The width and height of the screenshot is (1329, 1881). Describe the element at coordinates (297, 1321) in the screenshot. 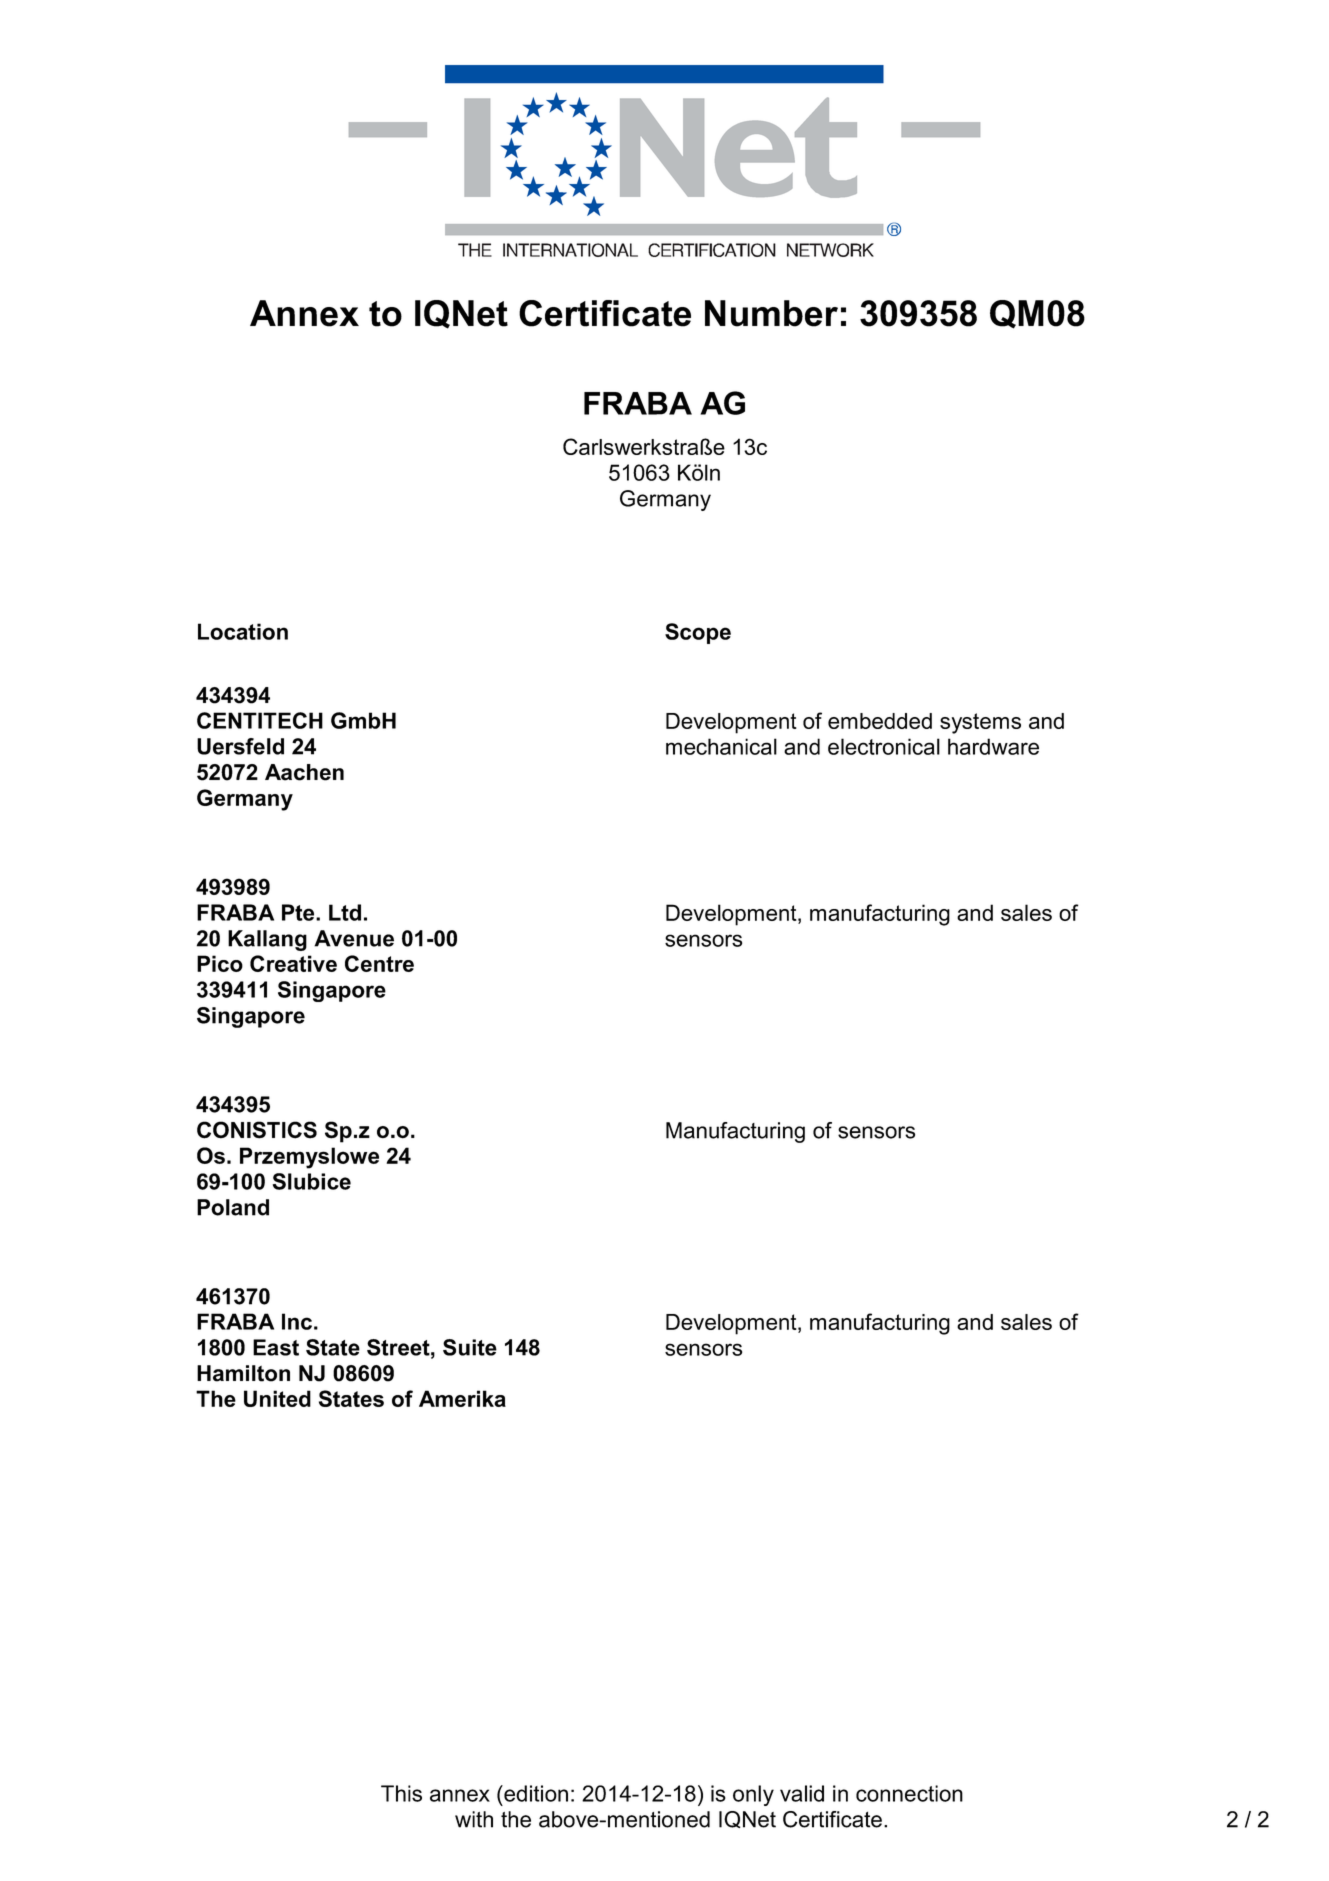

I see `Inc` at that location.
